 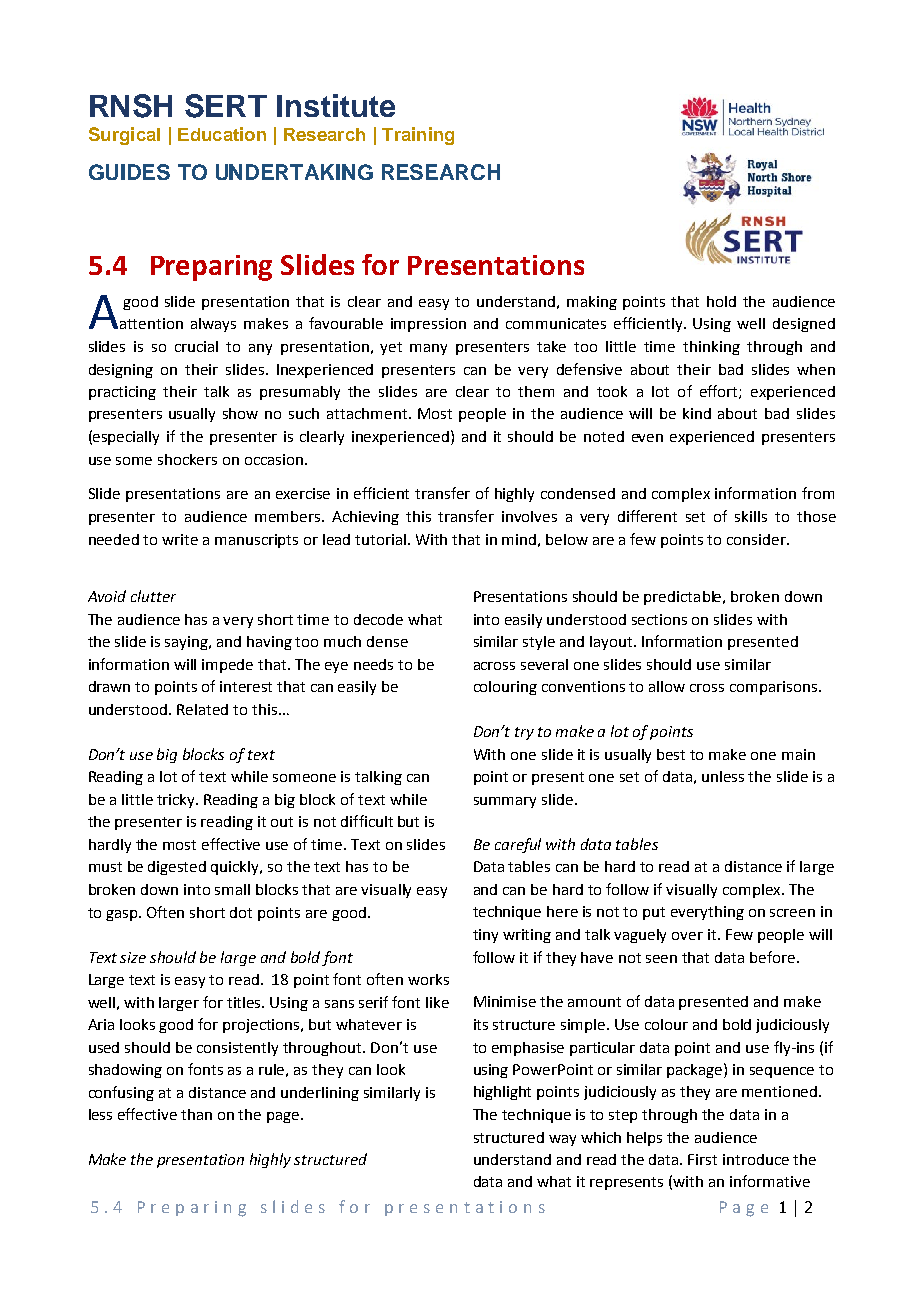 What do you see at coordinates (671, 754) in the screenshot?
I see `best` at bounding box center [671, 754].
